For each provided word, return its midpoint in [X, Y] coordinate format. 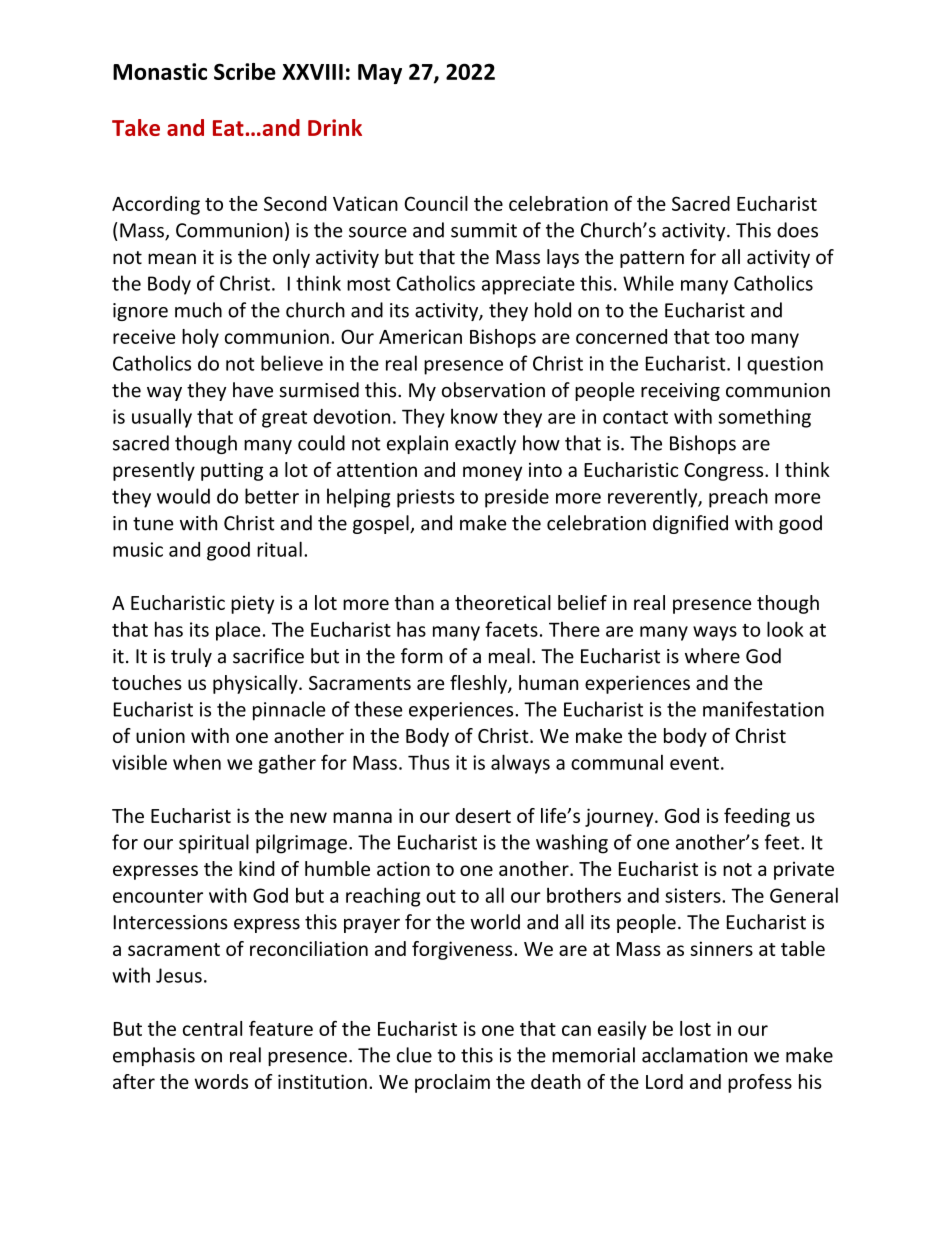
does [797, 230]
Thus [429, 762]
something [764, 418]
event [694, 763]
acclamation [694, 1055]
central [212, 1028]
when [197, 762]
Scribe [245, 71]
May [380, 74]
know [474, 416]
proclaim [452, 1083]
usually [162, 418]
